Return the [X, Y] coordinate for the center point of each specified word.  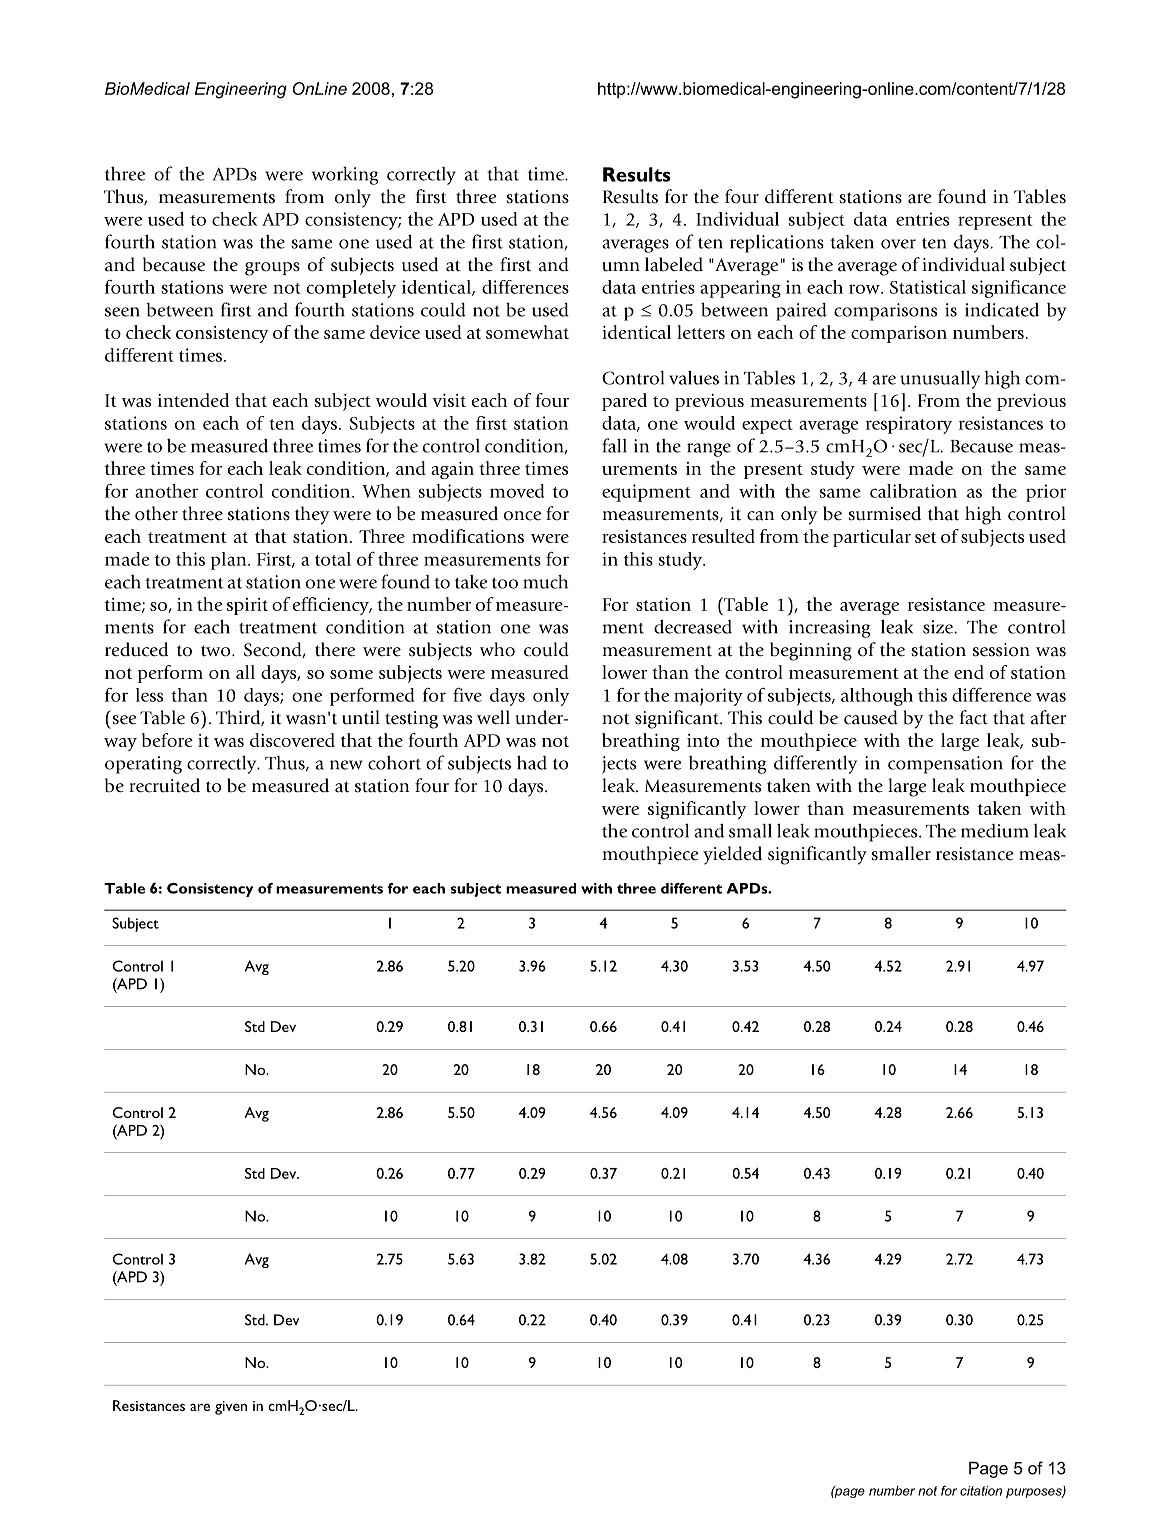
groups [272, 269]
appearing [740, 289]
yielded [732, 855]
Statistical [928, 287]
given [231, 1408]
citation [981, 1491]
